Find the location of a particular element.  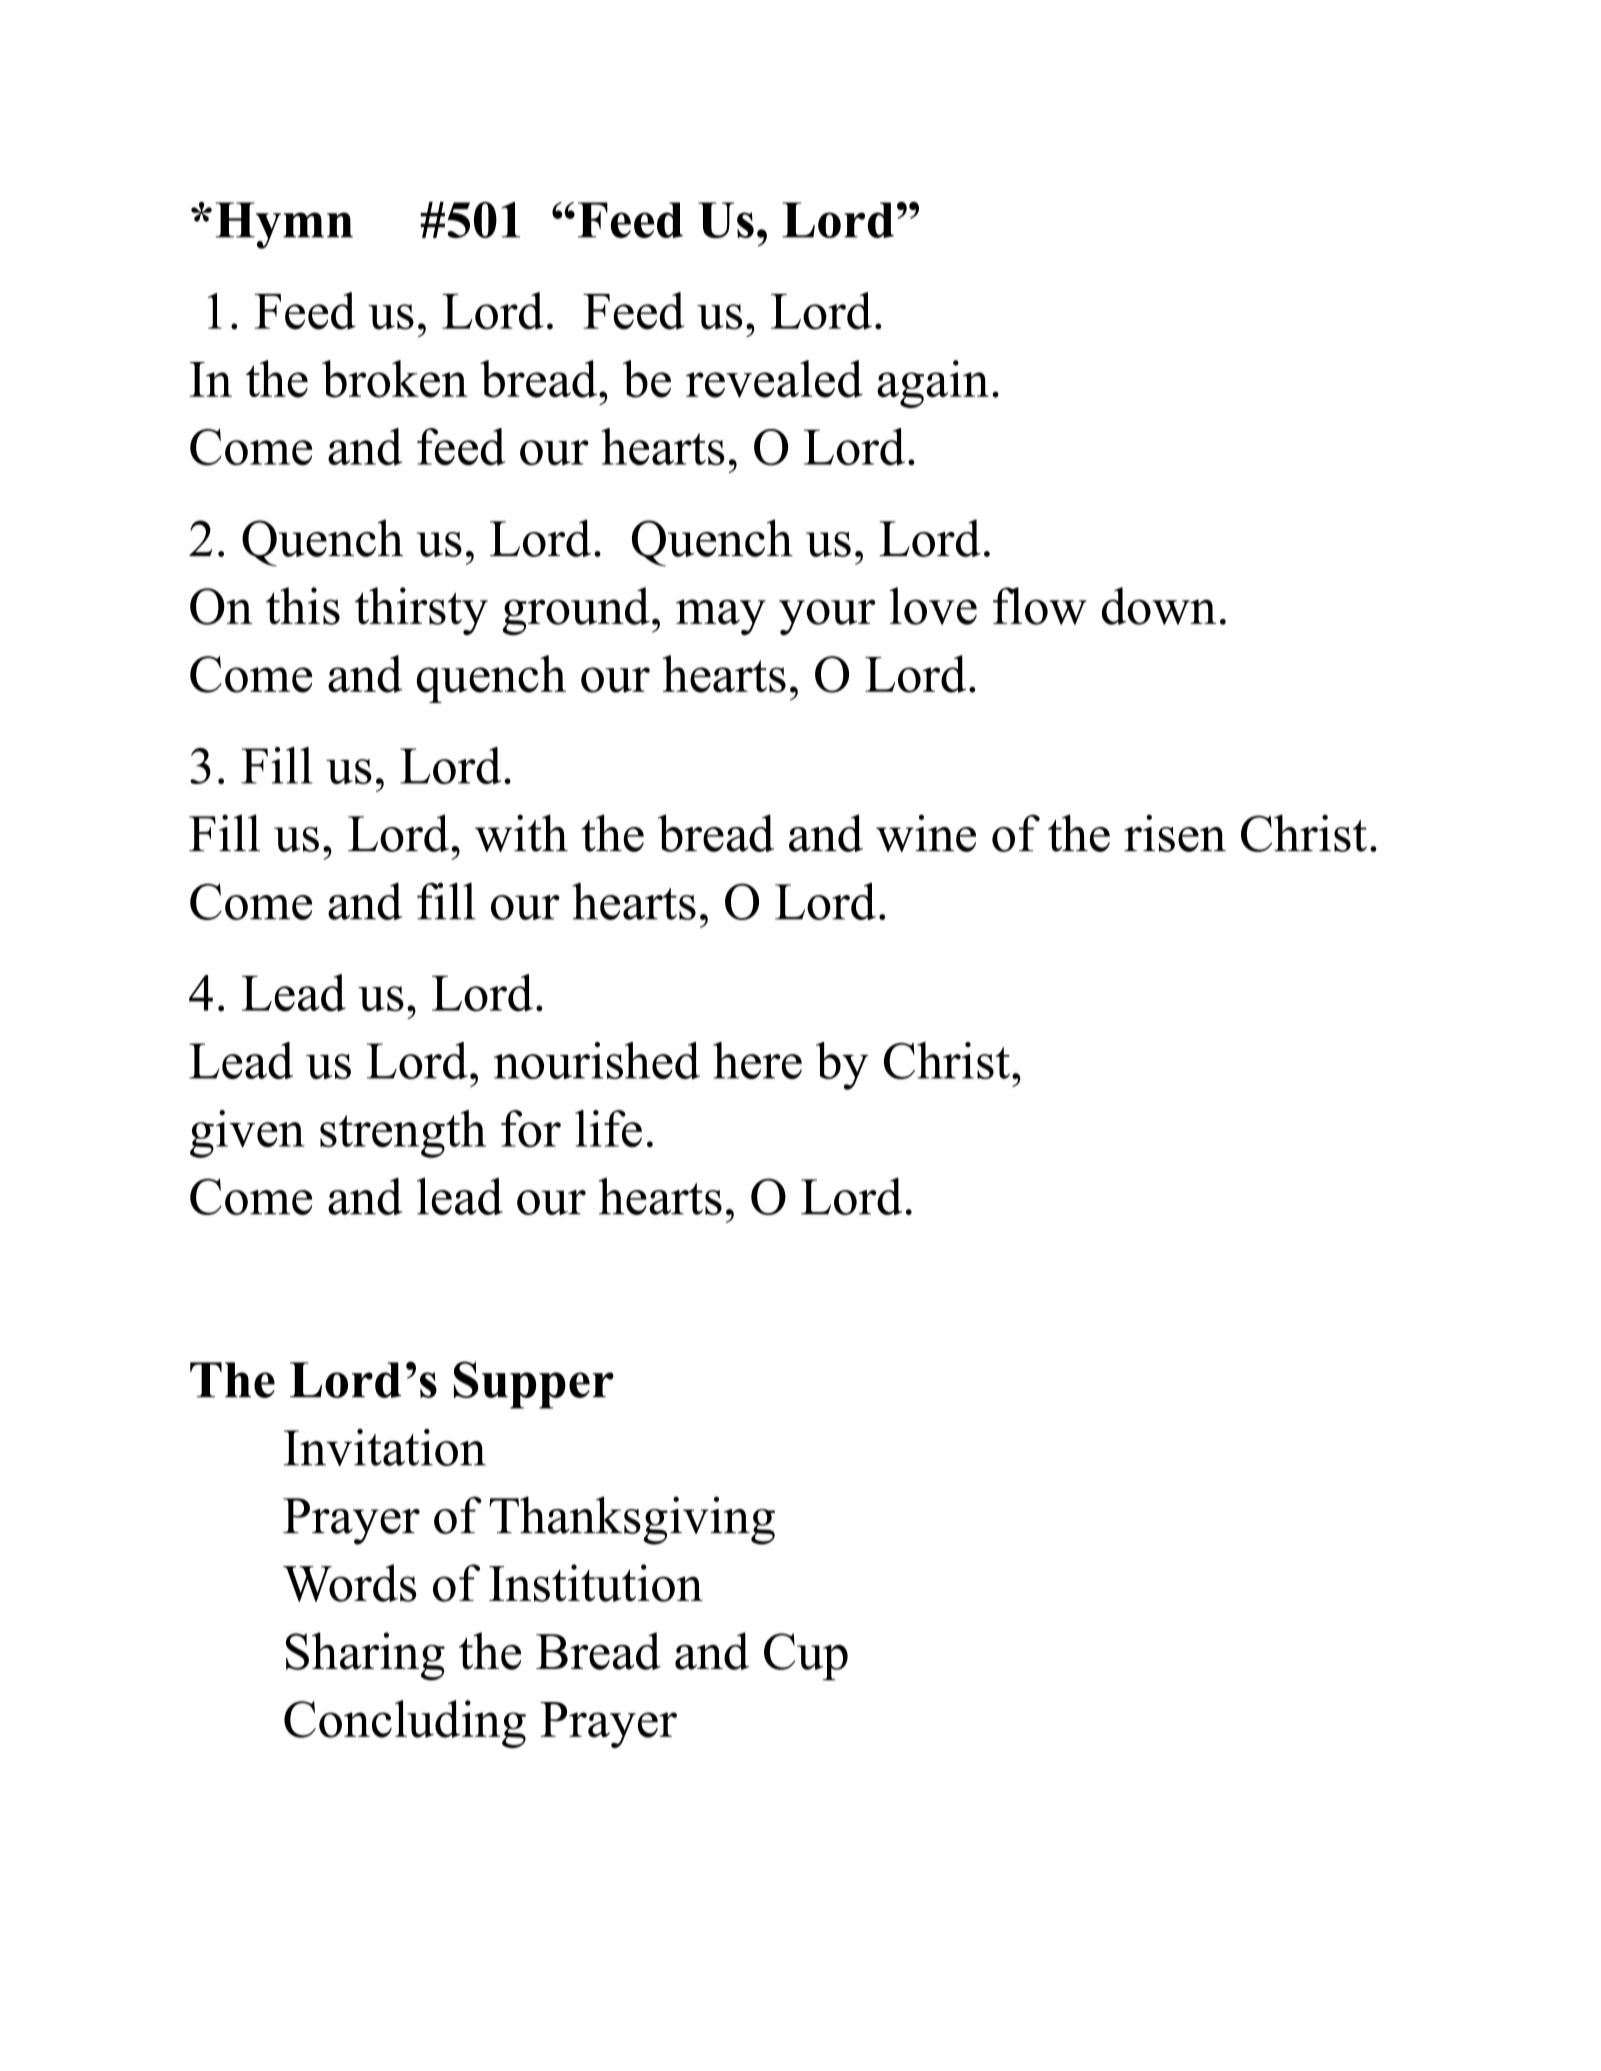

again is located at coordinates (933, 384).
